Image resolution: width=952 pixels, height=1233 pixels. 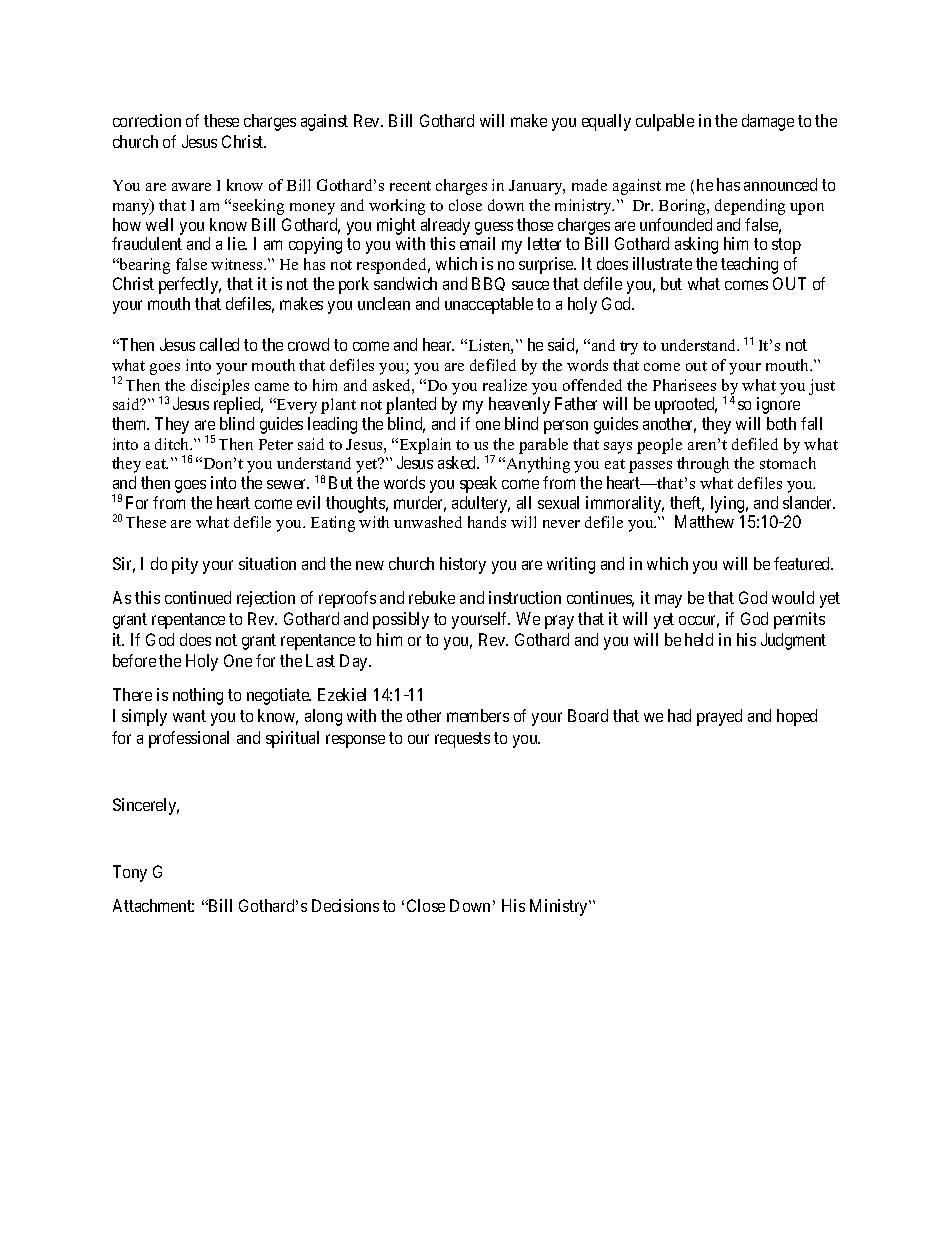 What do you see at coordinates (489, 305) in the screenshot?
I see `unacceptable` at bounding box center [489, 305].
